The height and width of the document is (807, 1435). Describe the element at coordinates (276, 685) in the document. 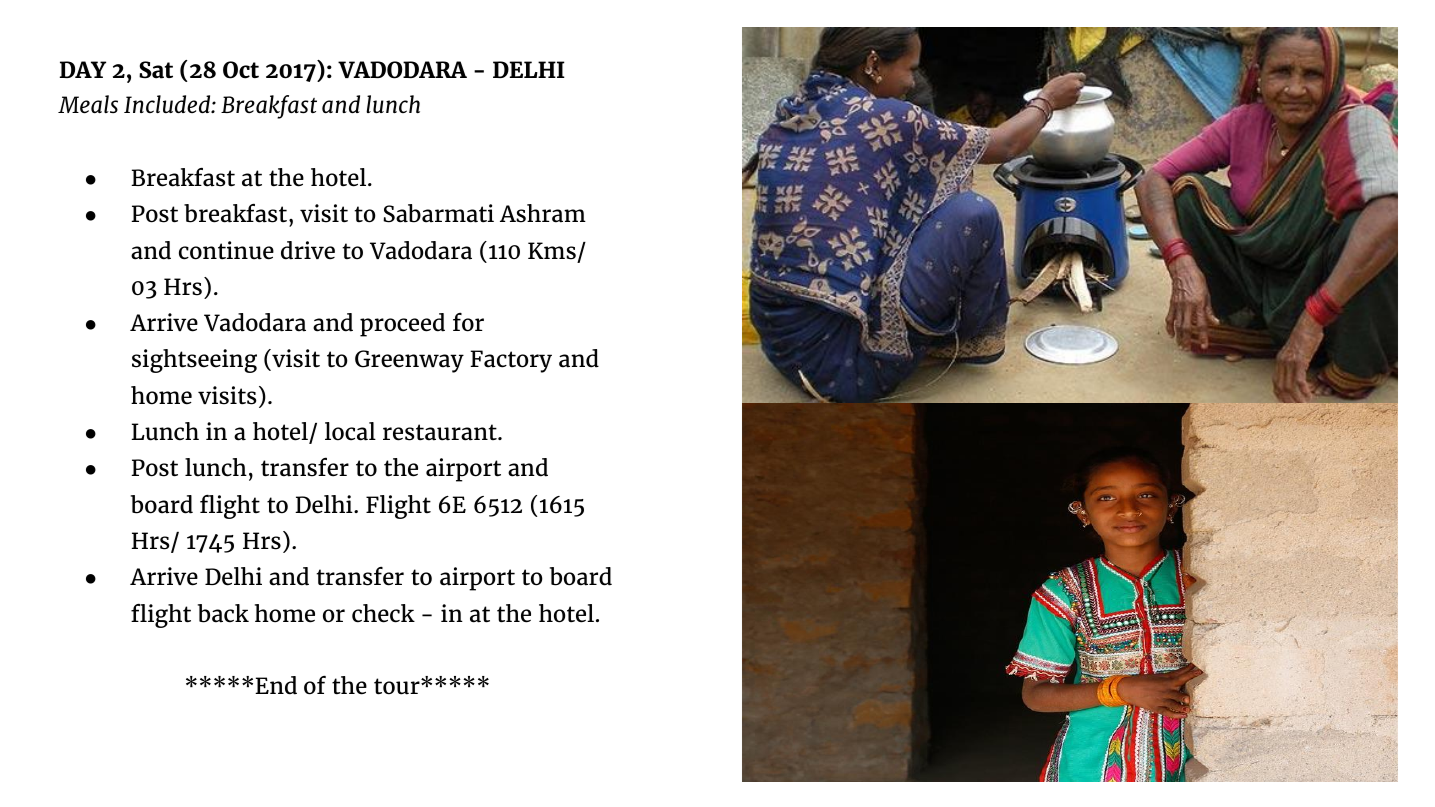

I see `End` at that location.
